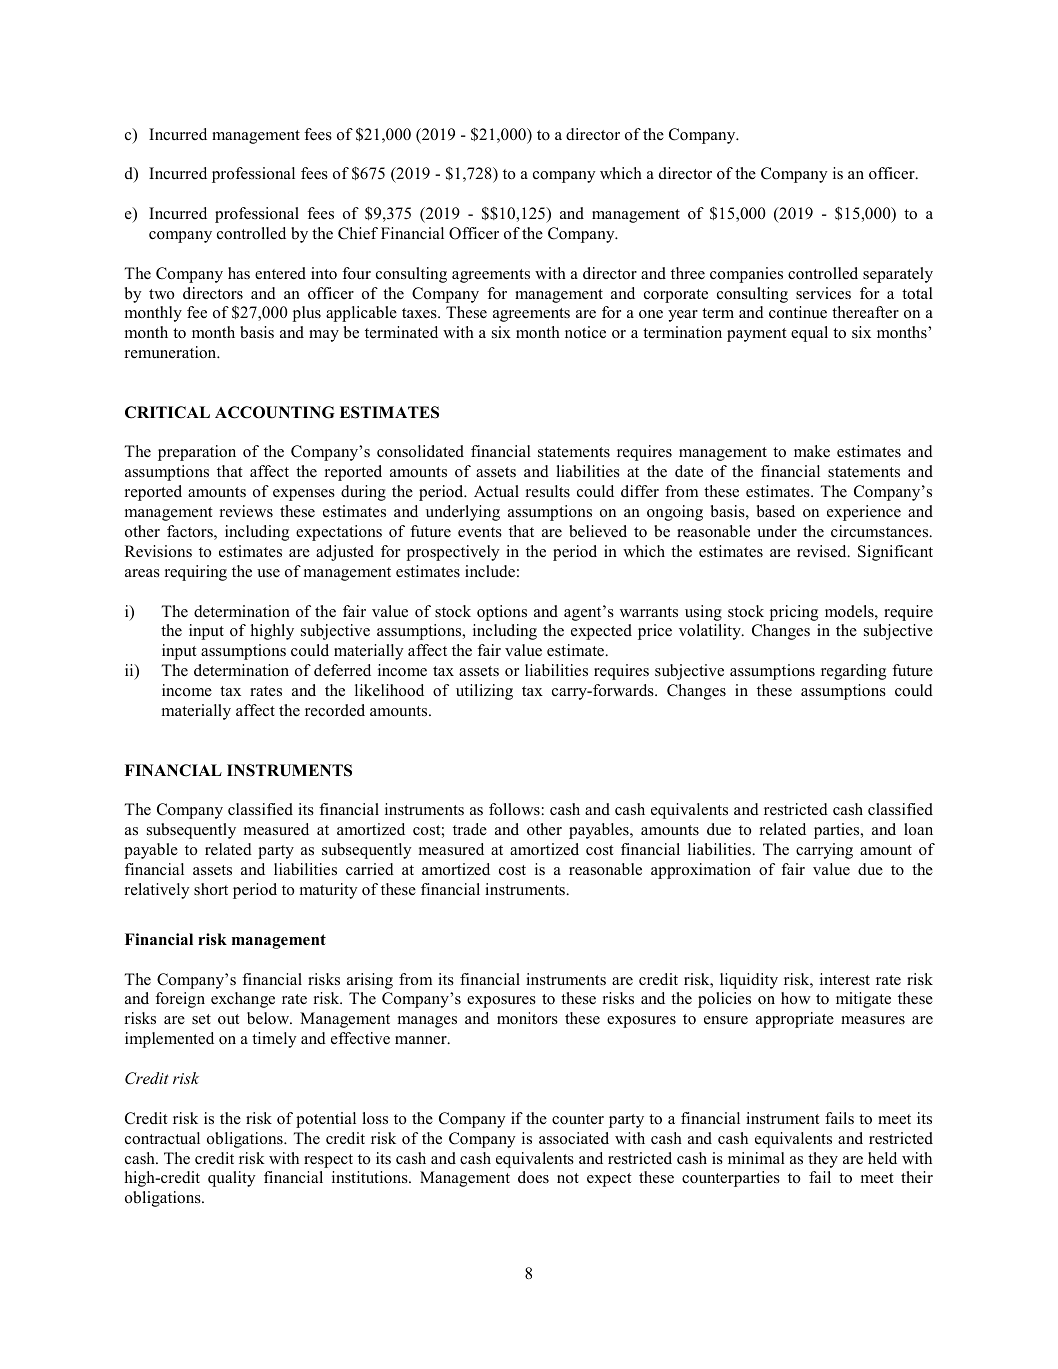 This page has width=1058, height=1369. I want to click on notice, so click(585, 332).
